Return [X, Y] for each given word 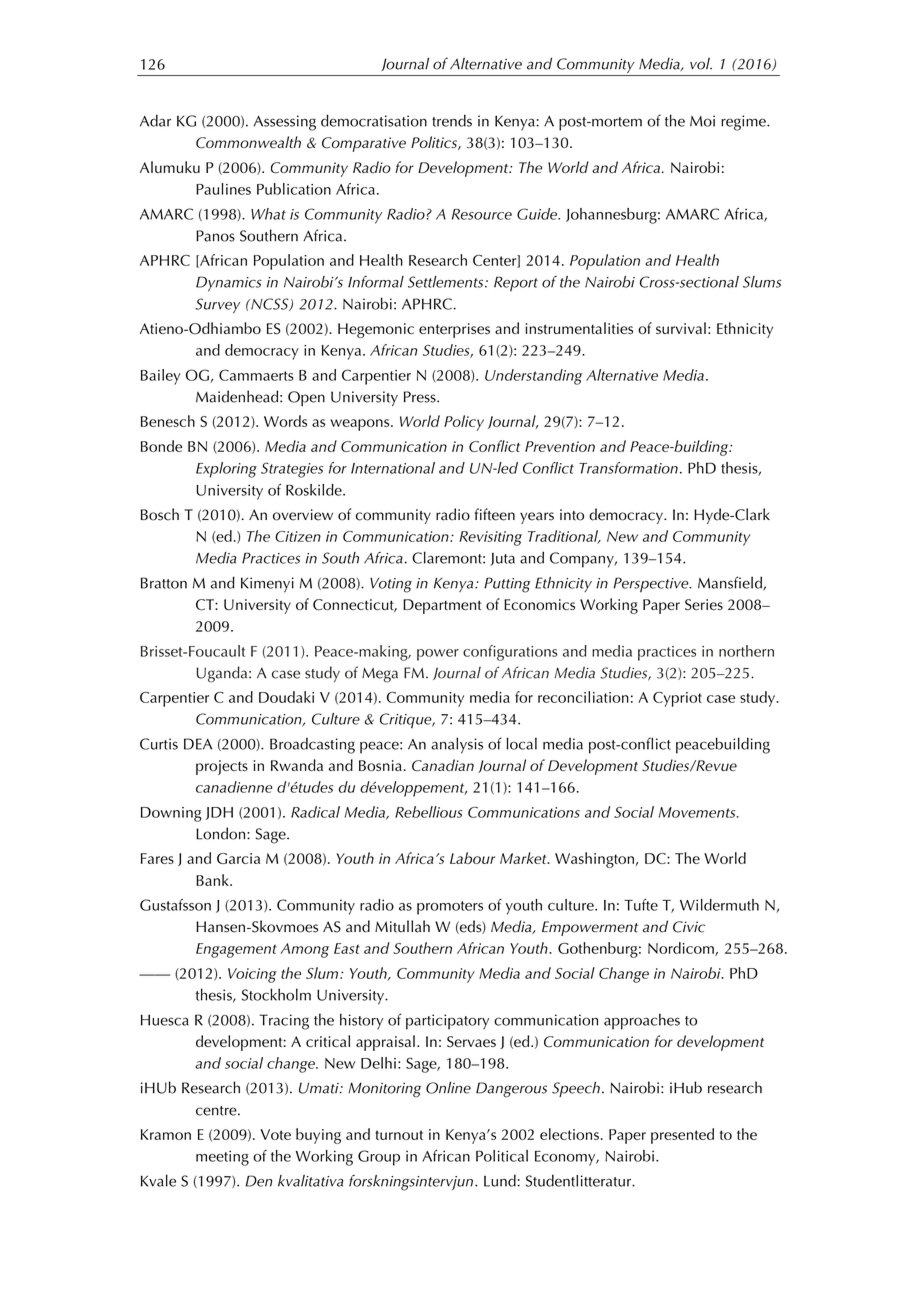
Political [502, 1156]
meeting [222, 1158]
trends [452, 120]
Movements [698, 812]
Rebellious [429, 812]
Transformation [628, 468]
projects [222, 767]
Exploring [226, 470]
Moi [702, 121]
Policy [464, 423]
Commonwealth [248, 142]
